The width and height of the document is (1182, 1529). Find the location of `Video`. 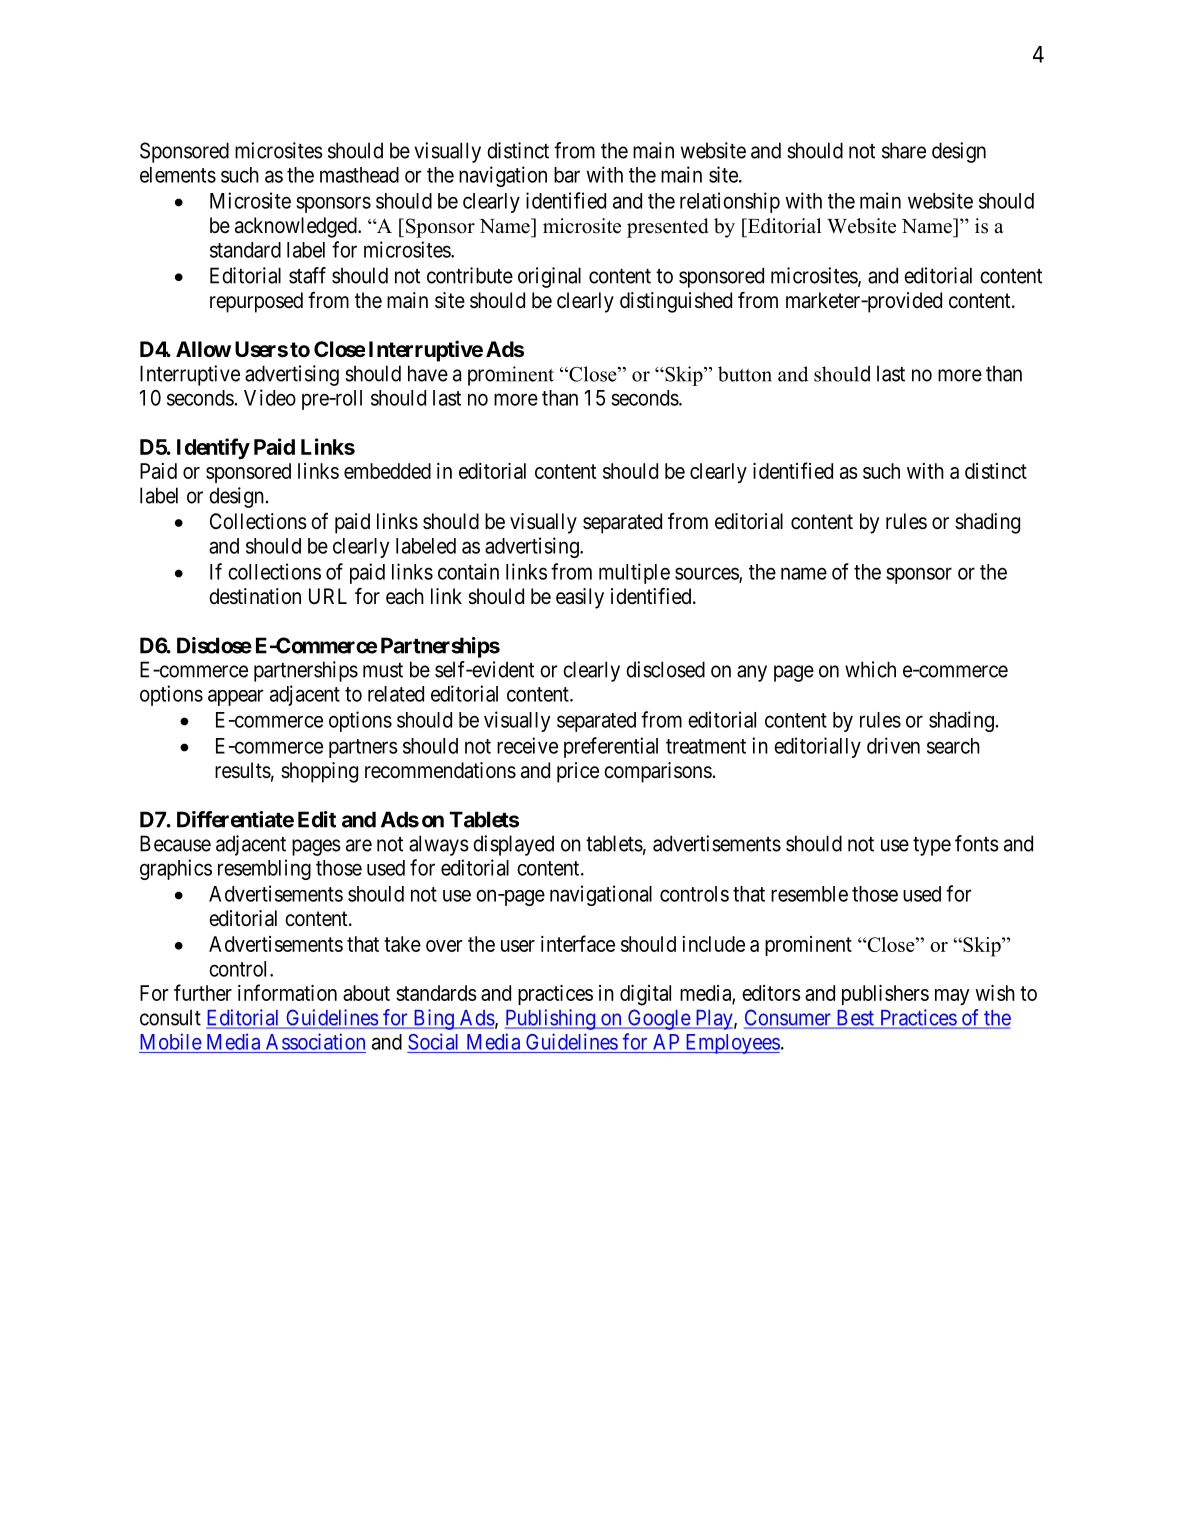

Video is located at coordinates (270, 397).
